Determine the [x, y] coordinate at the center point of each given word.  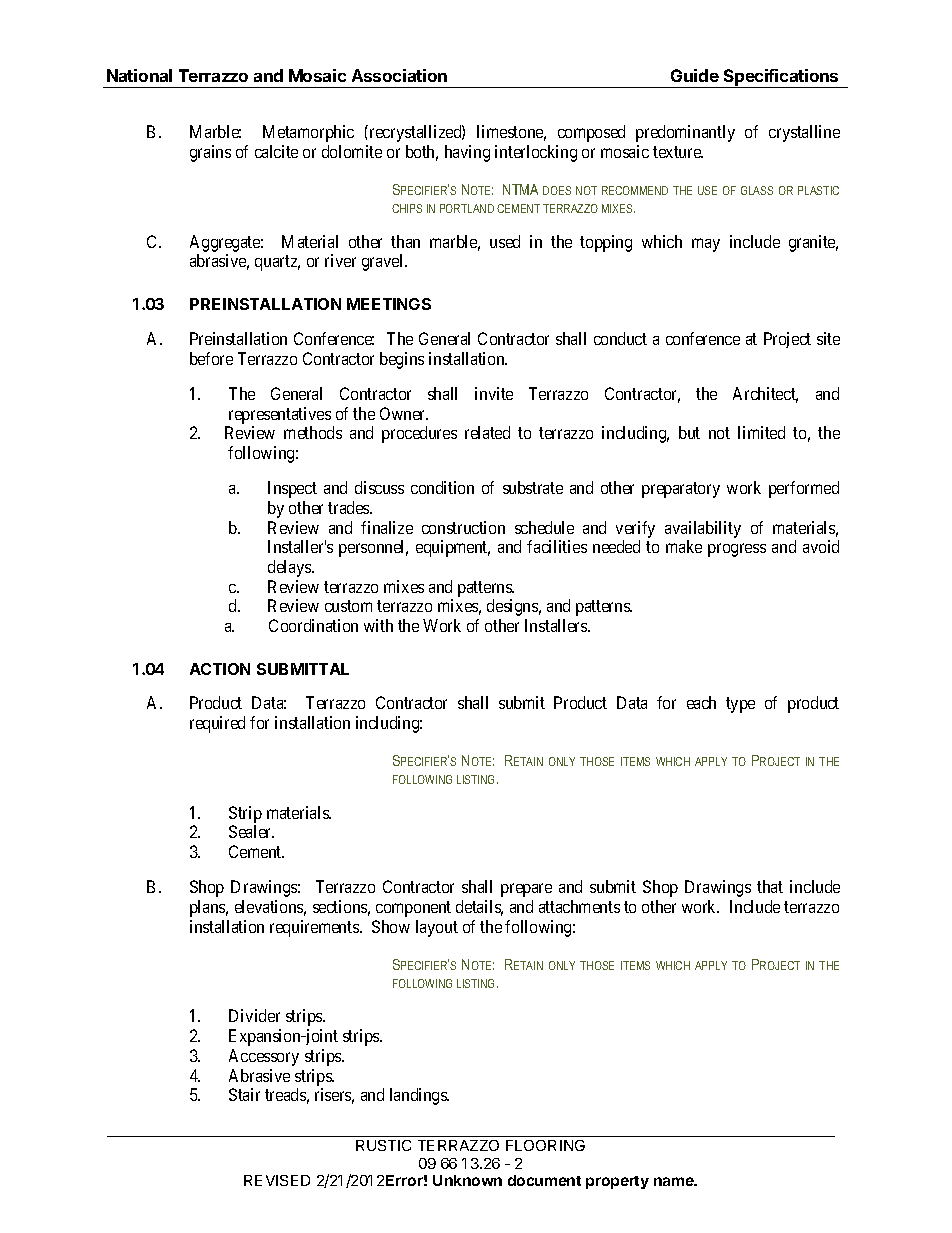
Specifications [781, 78]
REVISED [277, 1180]
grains [210, 153]
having [467, 153]
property [617, 1182]
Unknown [467, 1180]
